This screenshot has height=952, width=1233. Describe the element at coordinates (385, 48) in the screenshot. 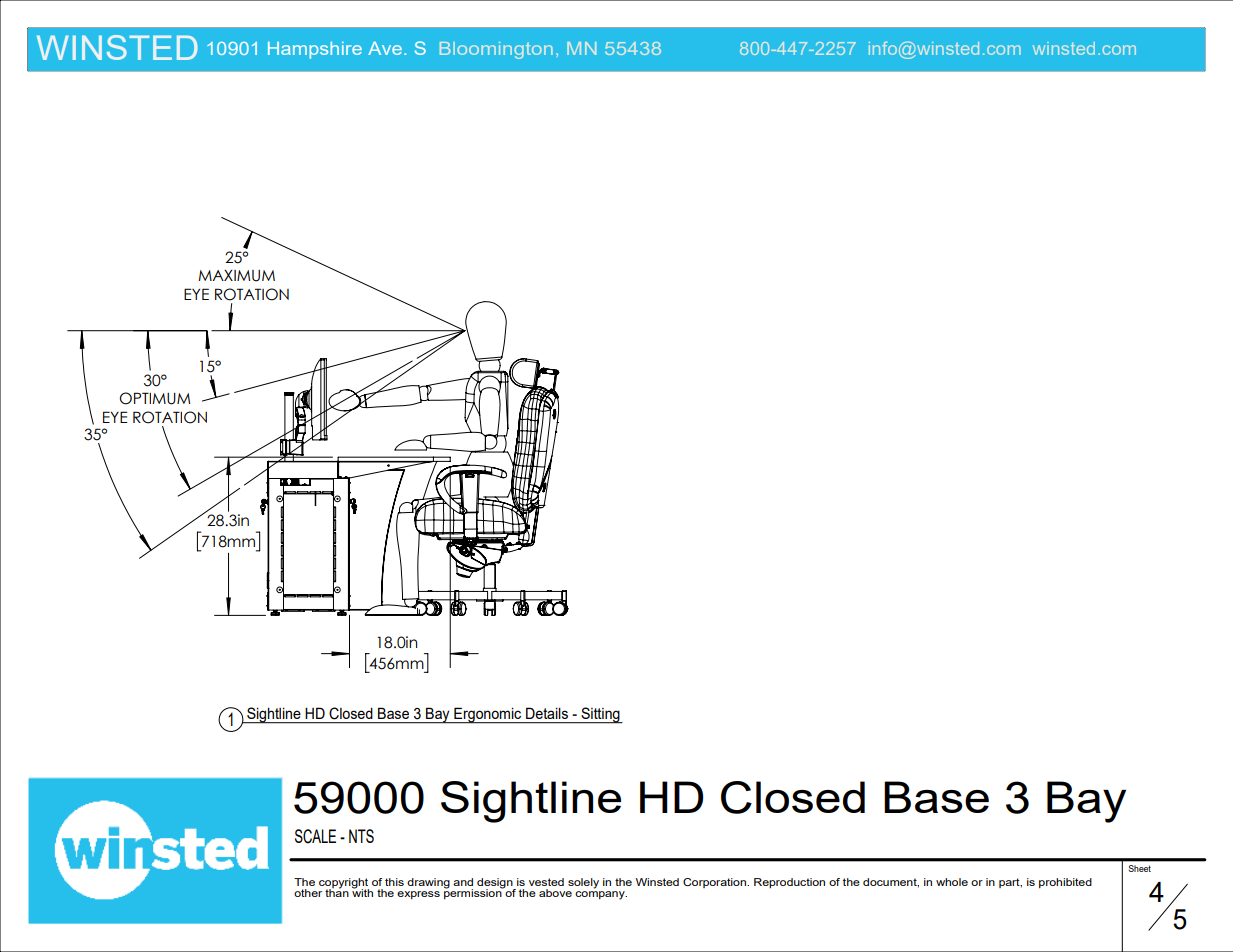

I see `Ave` at that location.
